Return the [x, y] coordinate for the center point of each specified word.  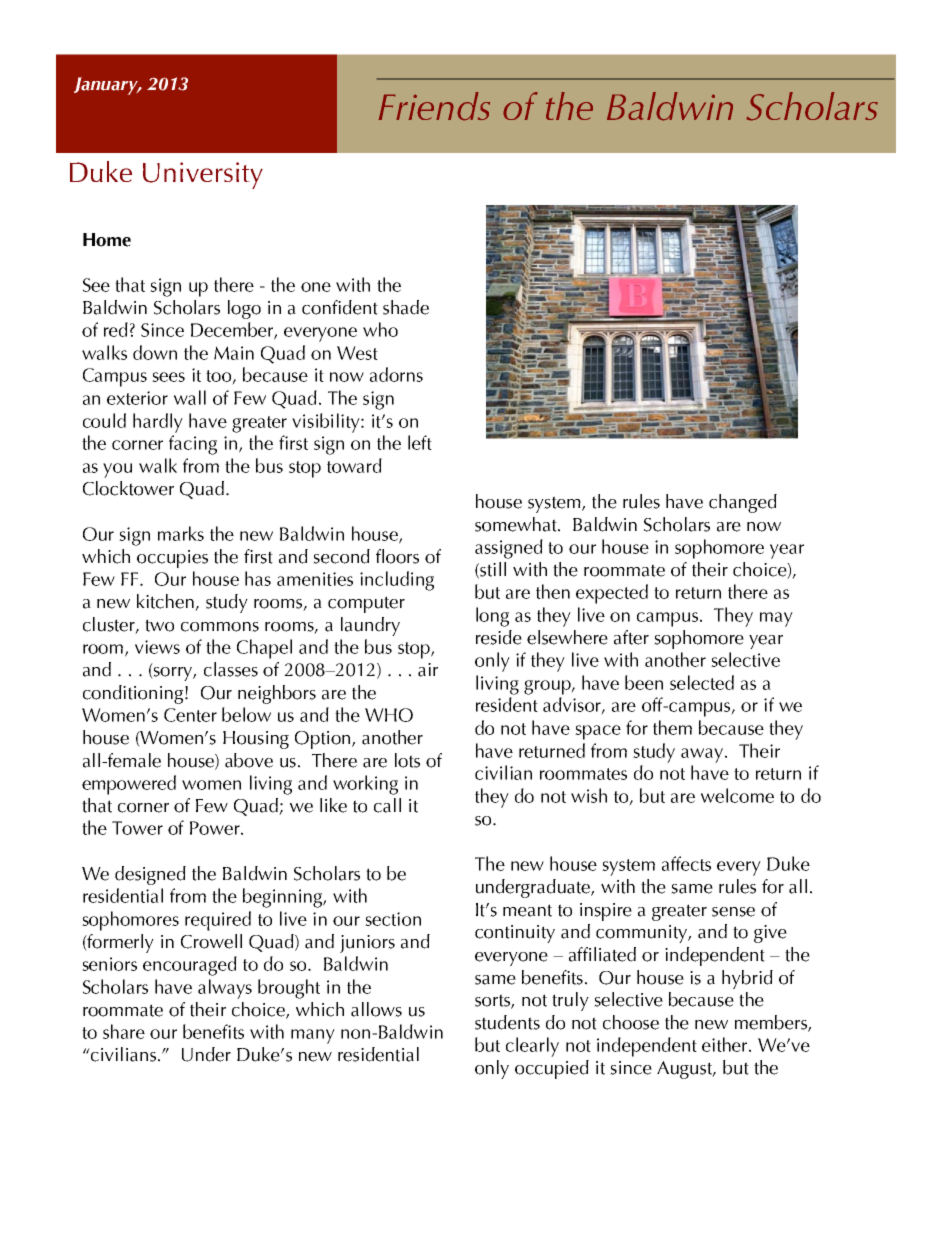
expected [612, 594]
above [249, 760]
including [397, 581]
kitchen [166, 602]
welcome [737, 795]
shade [406, 307]
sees [168, 377]
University [203, 175]
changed [743, 503]
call [387, 805]
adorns [396, 374]
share [124, 1031]
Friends [434, 106]
